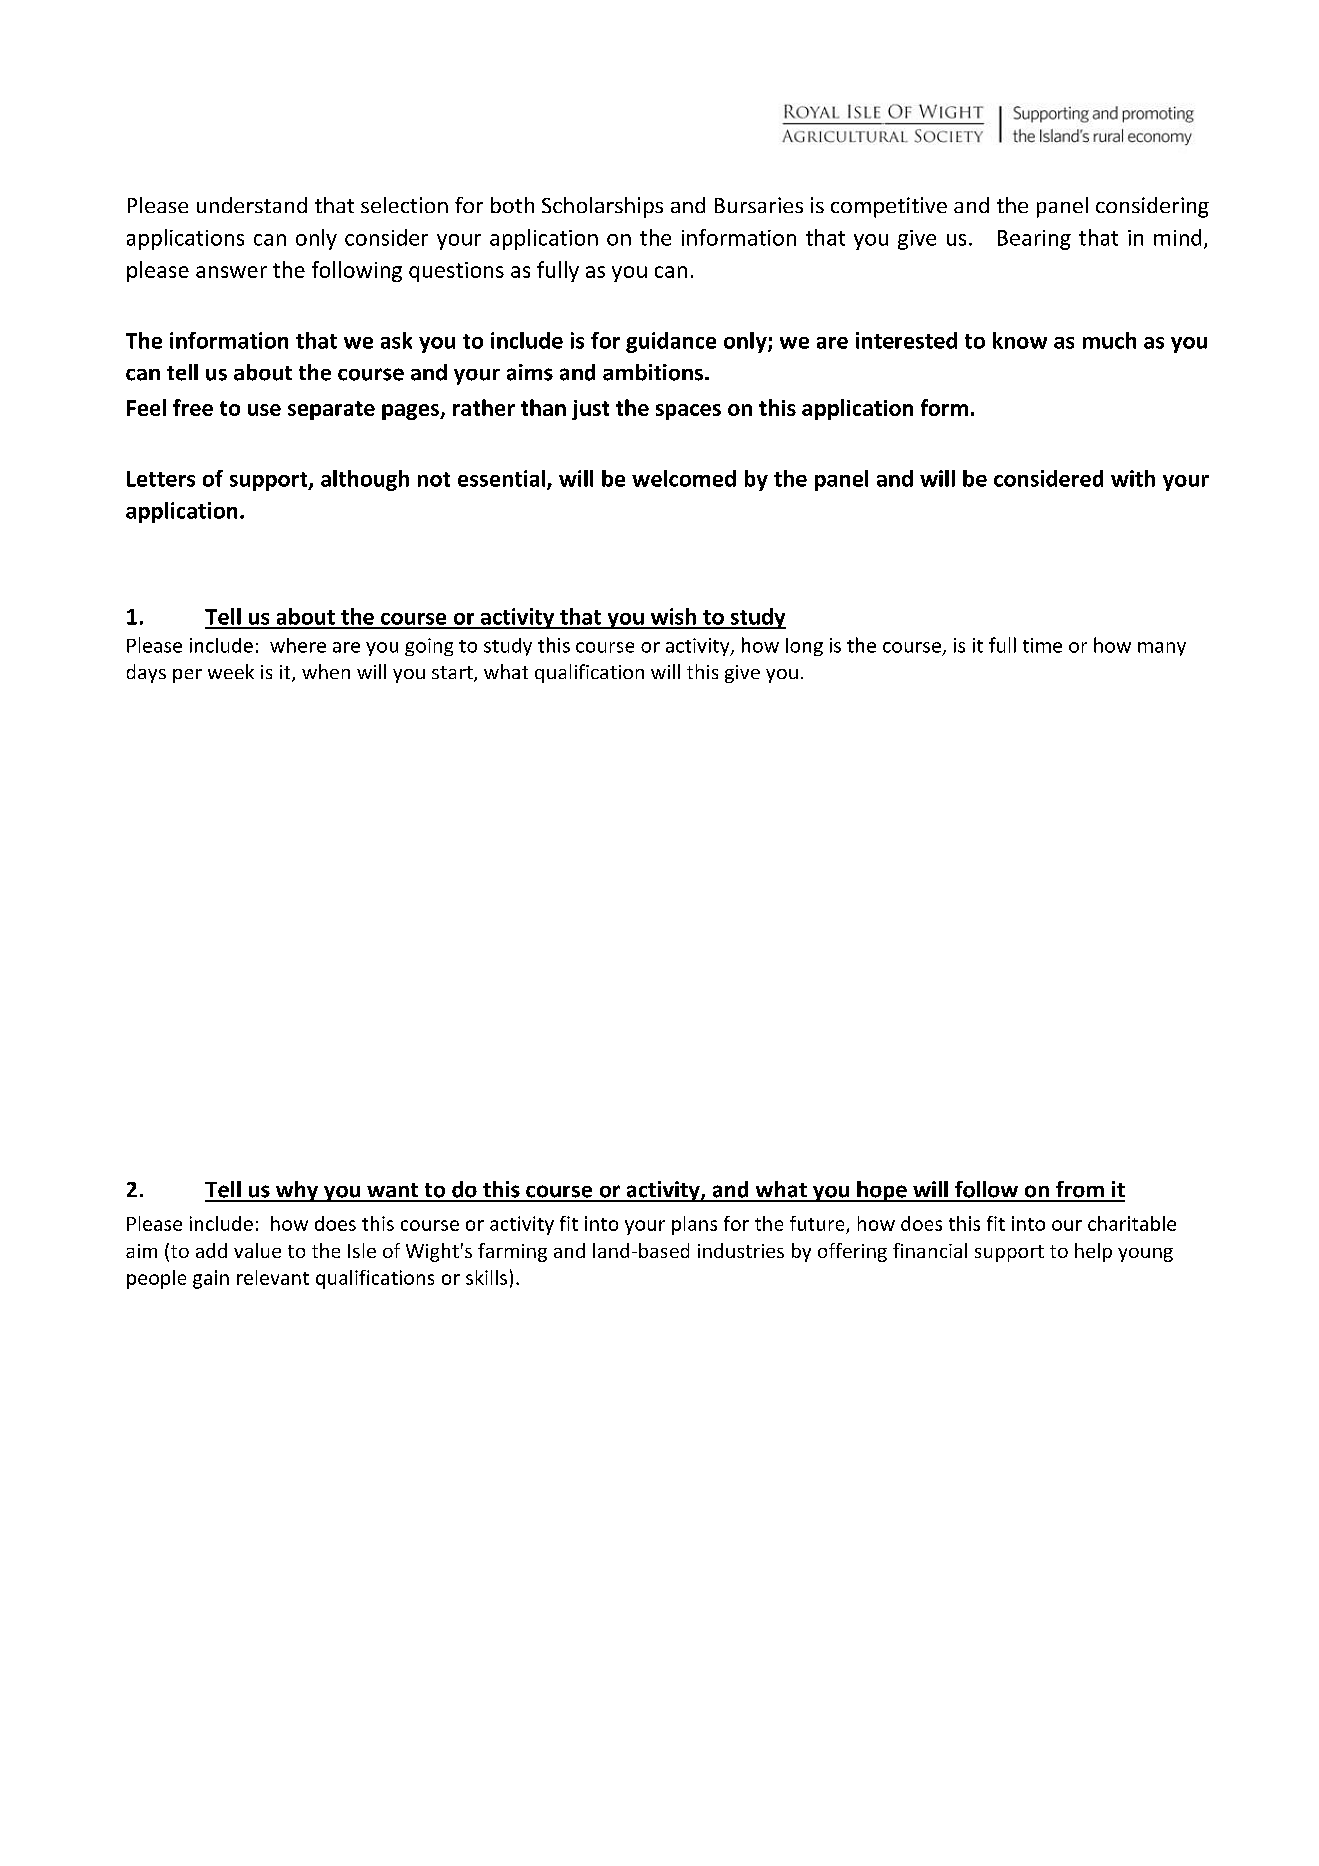 This document has height=1866, width=1319. What do you see at coordinates (1042, 645) in the document?
I see `time` at bounding box center [1042, 645].
